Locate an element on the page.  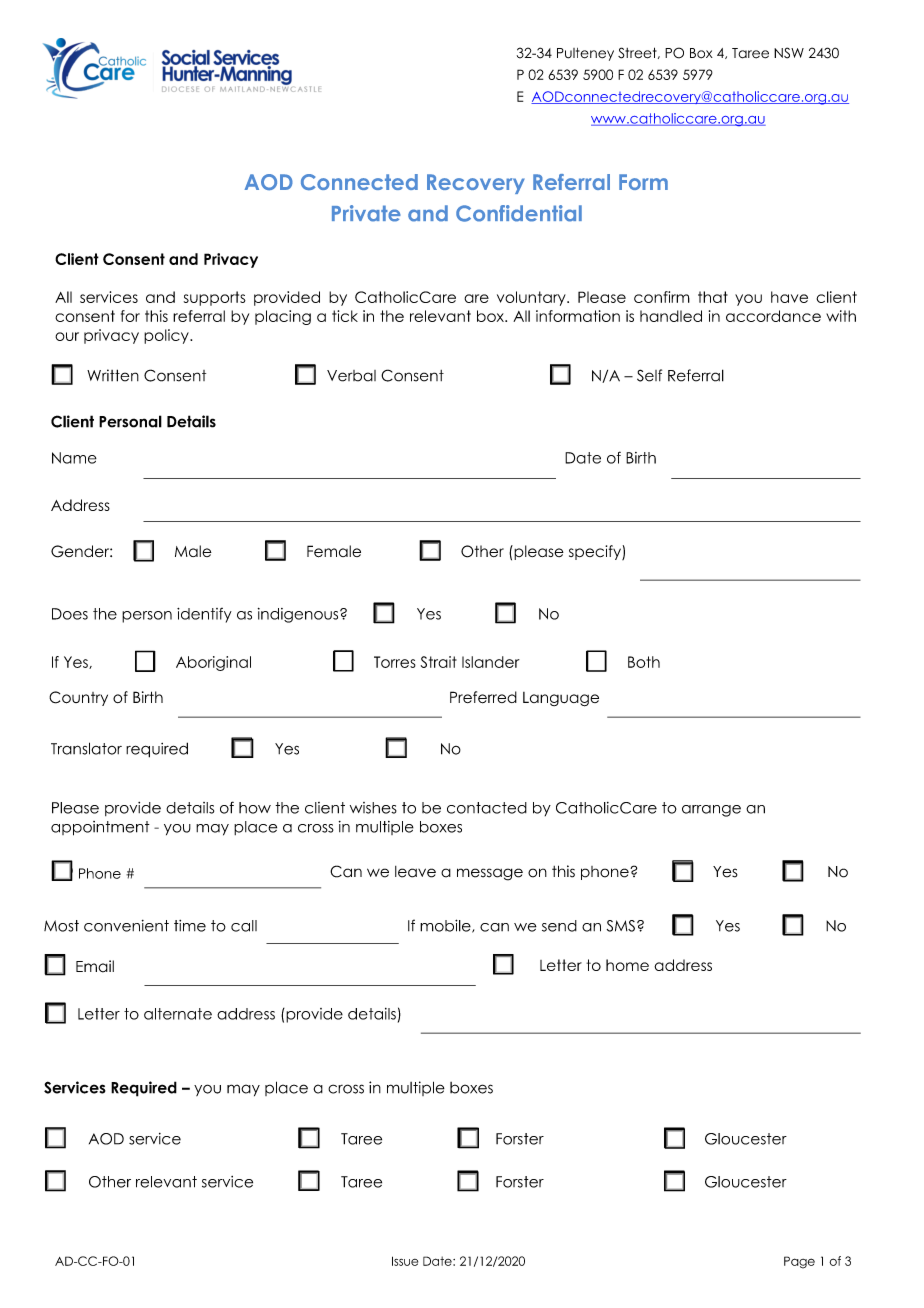
arrange is located at coordinates (711, 811).
